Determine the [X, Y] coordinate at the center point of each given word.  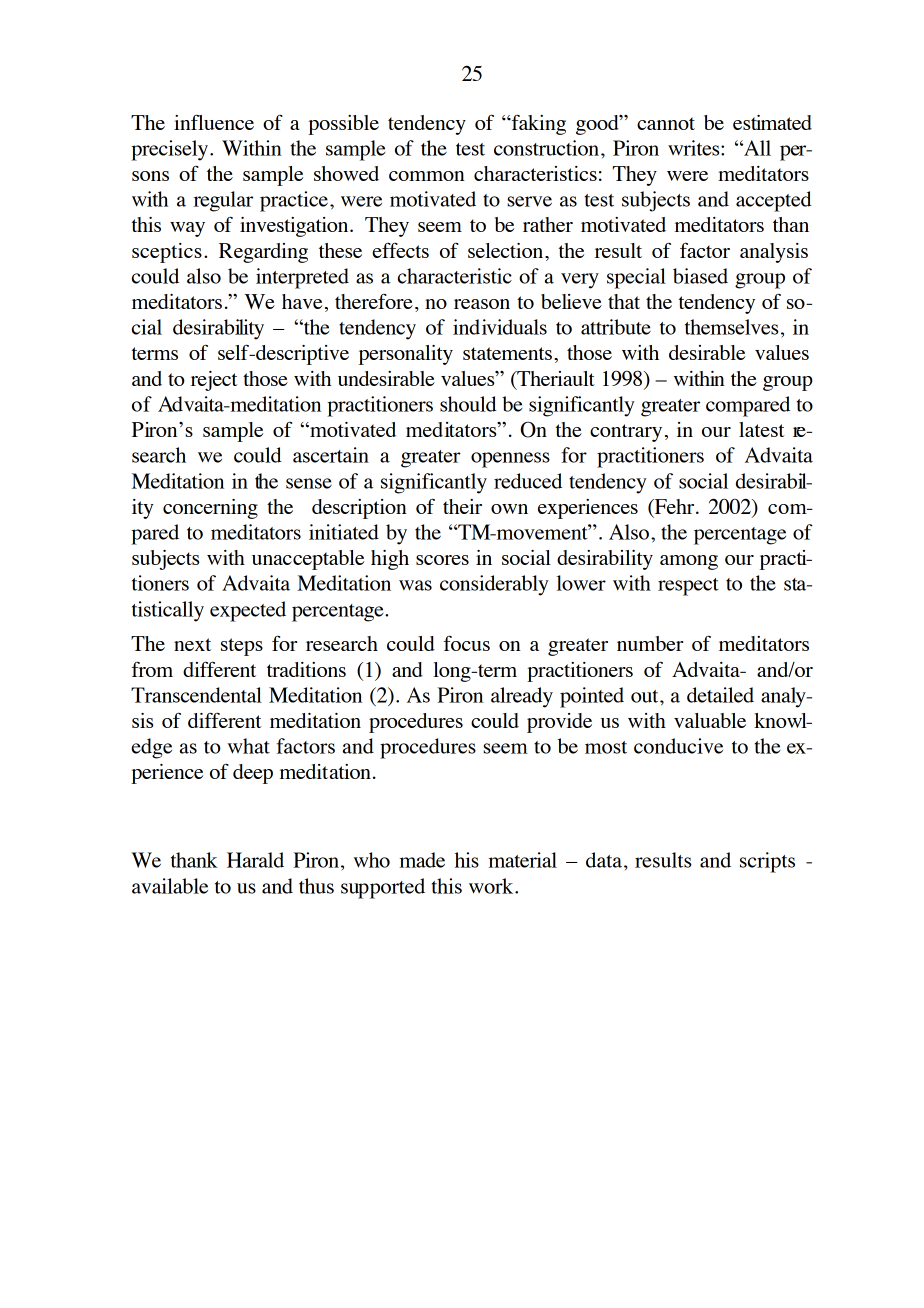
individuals [500, 327]
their [462, 506]
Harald [255, 860]
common [427, 176]
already [522, 697]
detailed [720, 695]
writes [695, 148]
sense [309, 483]
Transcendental [196, 695]
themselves [731, 327]
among [689, 562]
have [302, 301]
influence [214, 122]
